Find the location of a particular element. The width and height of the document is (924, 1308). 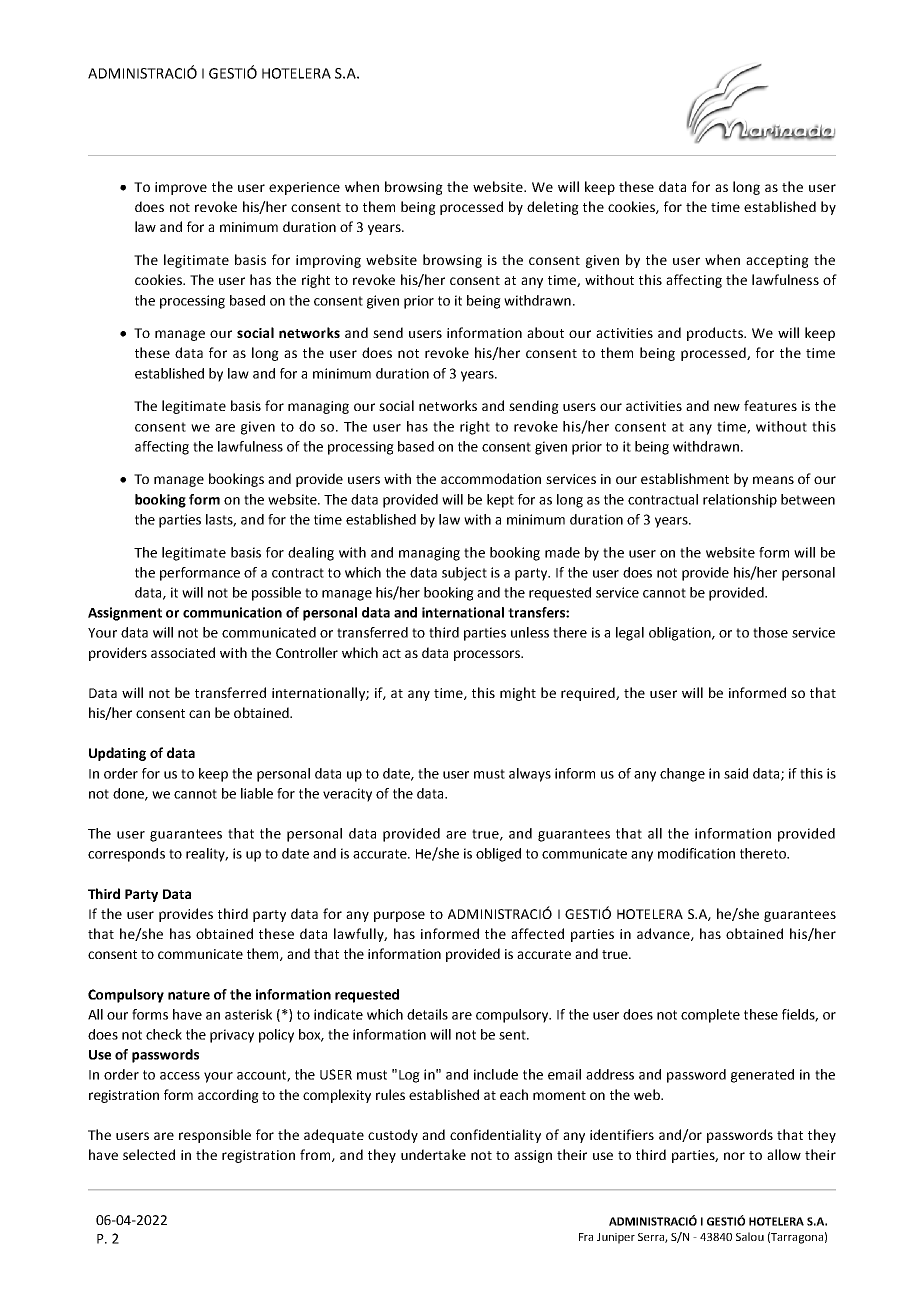

subject is located at coordinates (464, 574).
